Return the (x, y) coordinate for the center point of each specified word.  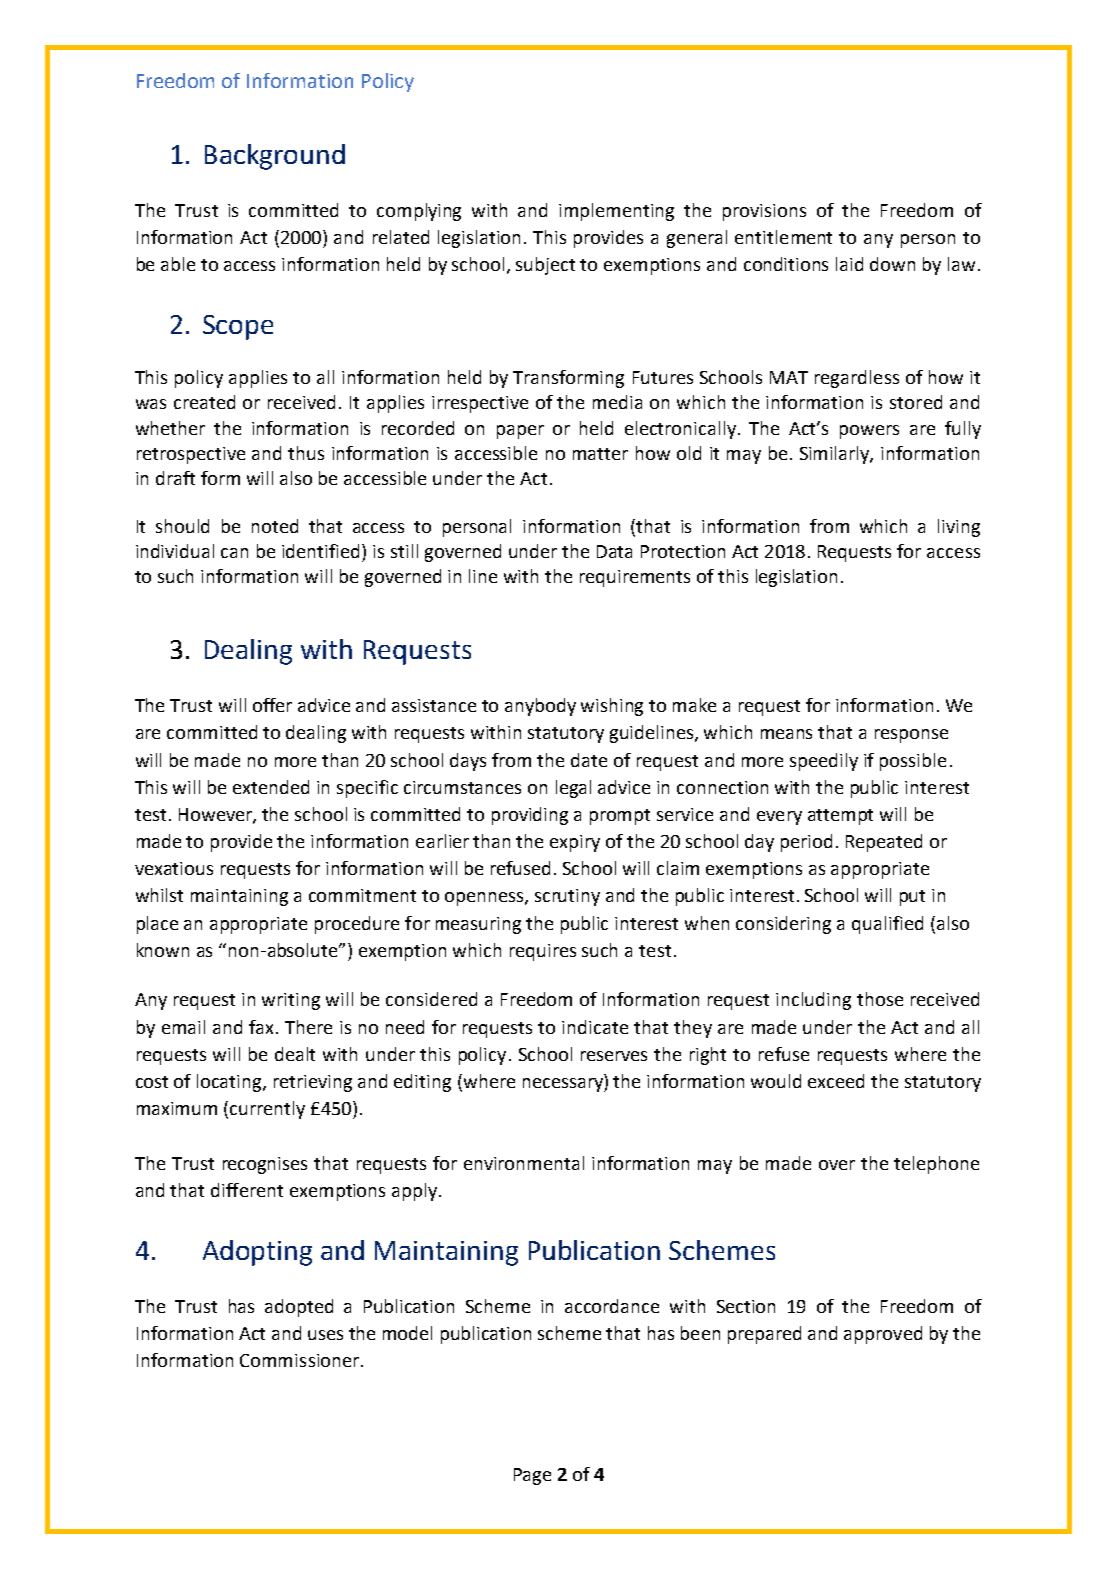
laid (849, 264)
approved (883, 1335)
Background (275, 157)
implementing (616, 212)
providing (530, 816)
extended (271, 787)
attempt (840, 817)
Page (532, 1476)
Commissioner (301, 1360)
